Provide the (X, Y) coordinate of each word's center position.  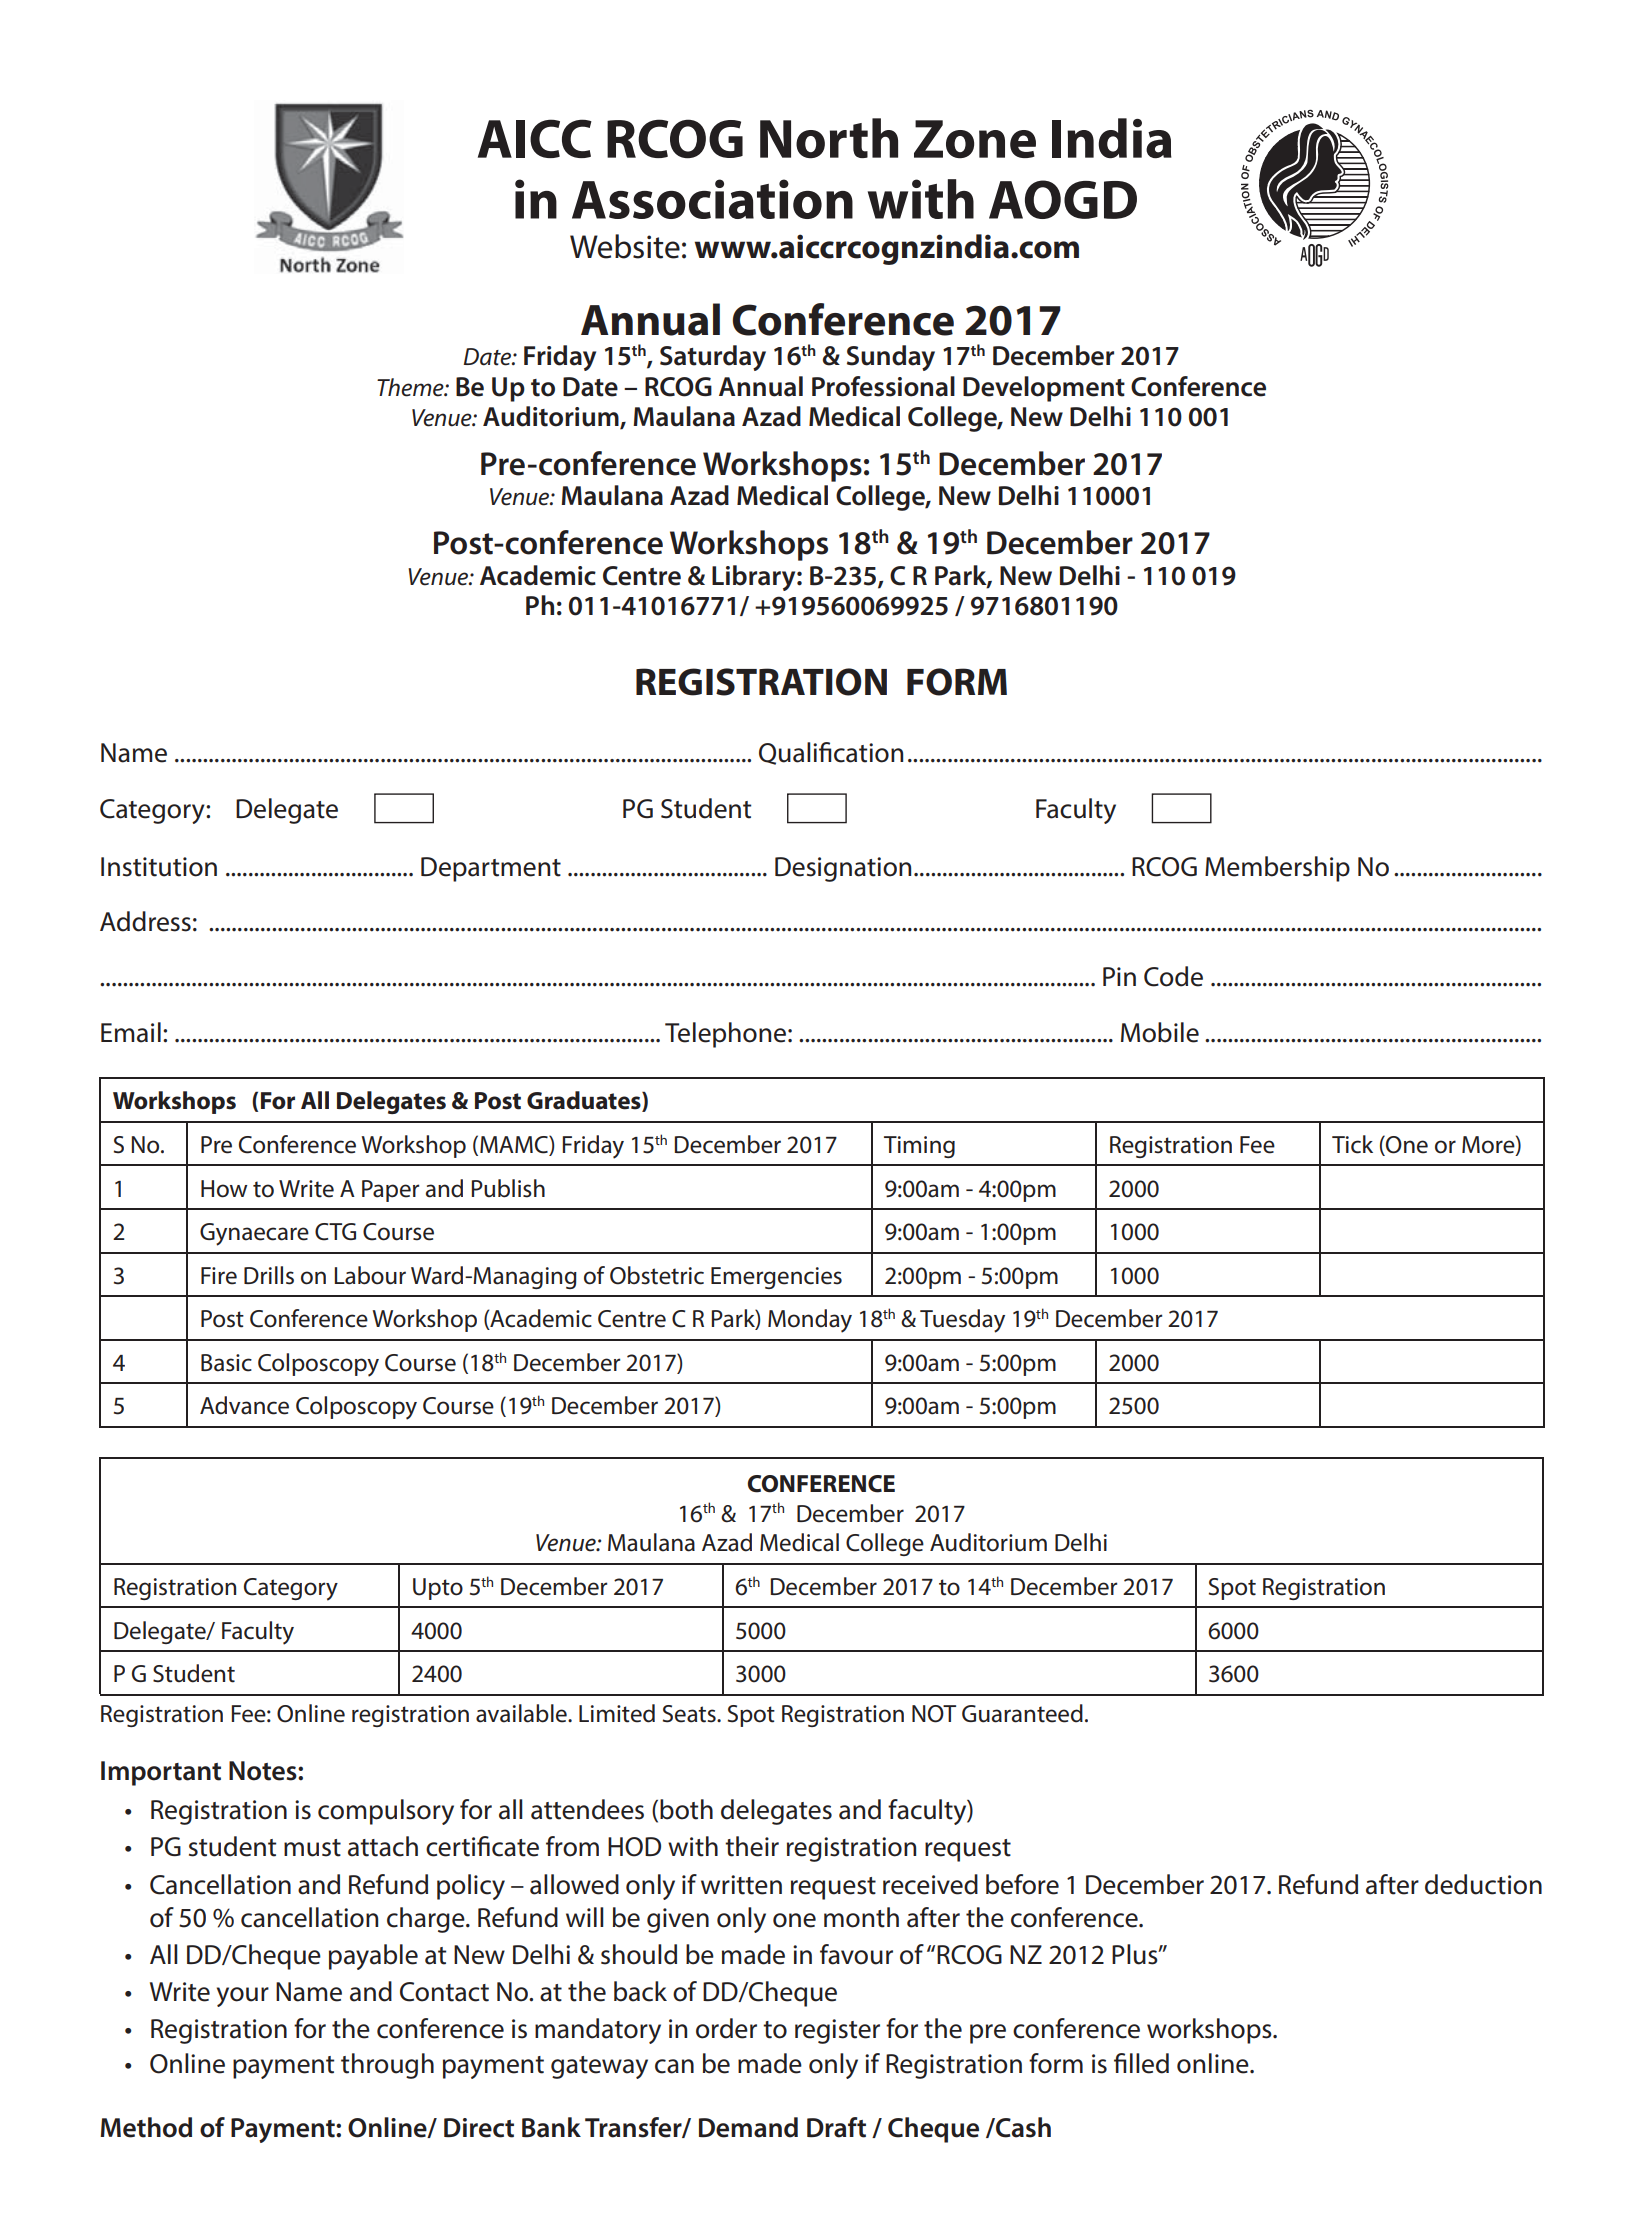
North (829, 138)
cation (868, 753)
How (224, 1189)
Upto (438, 1589)
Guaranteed (1022, 1713)
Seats (690, 1714)
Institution (159, 867)
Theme (411, 387)
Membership (1277, 869)
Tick (1352, 1144)
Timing (919, 1147)
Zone (975, 139)
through (387, 2066)
